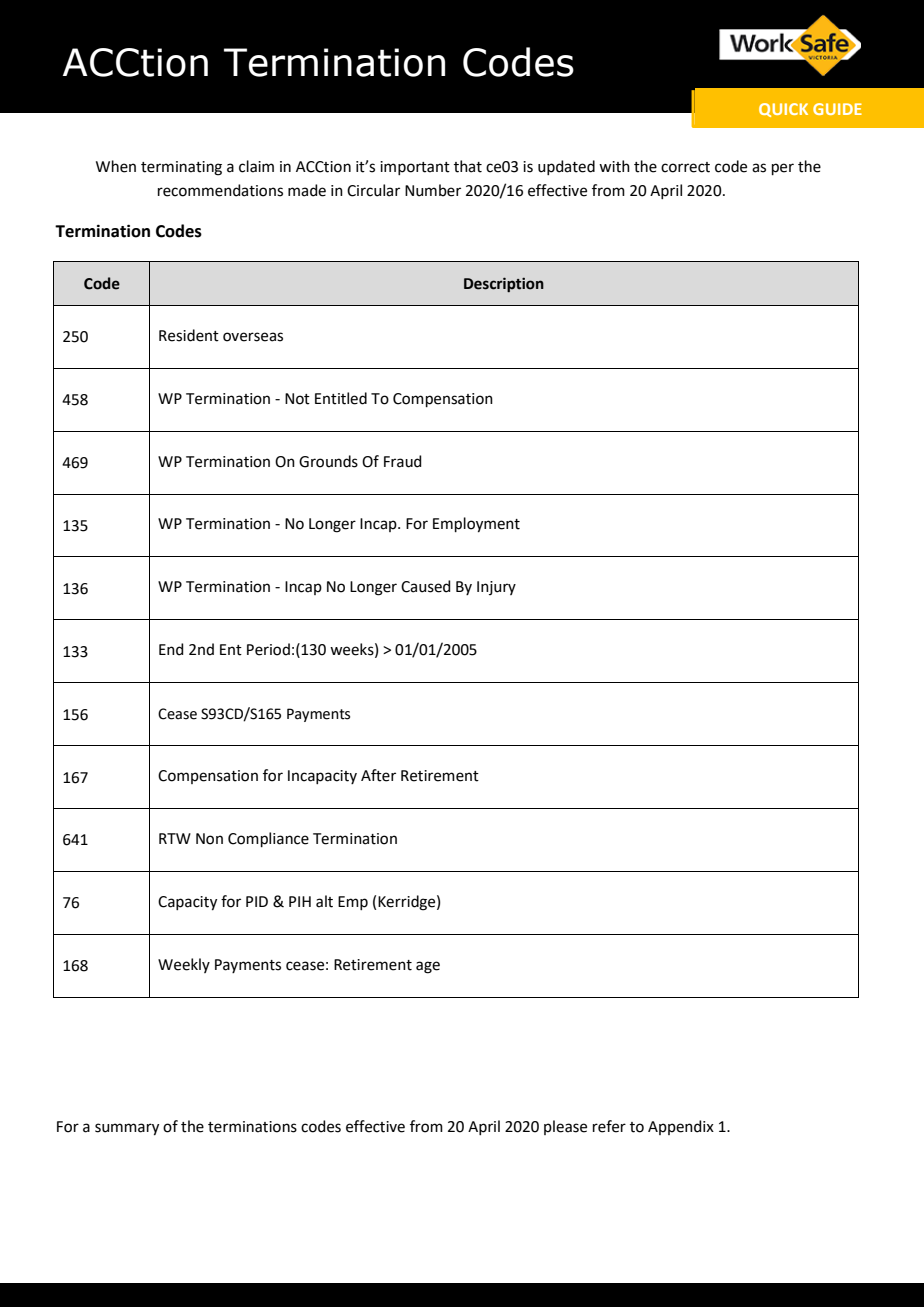  What do you see at coordinates (496, 588) in the screenshot?
I see `Injury` at bounding box center [496, 588].
